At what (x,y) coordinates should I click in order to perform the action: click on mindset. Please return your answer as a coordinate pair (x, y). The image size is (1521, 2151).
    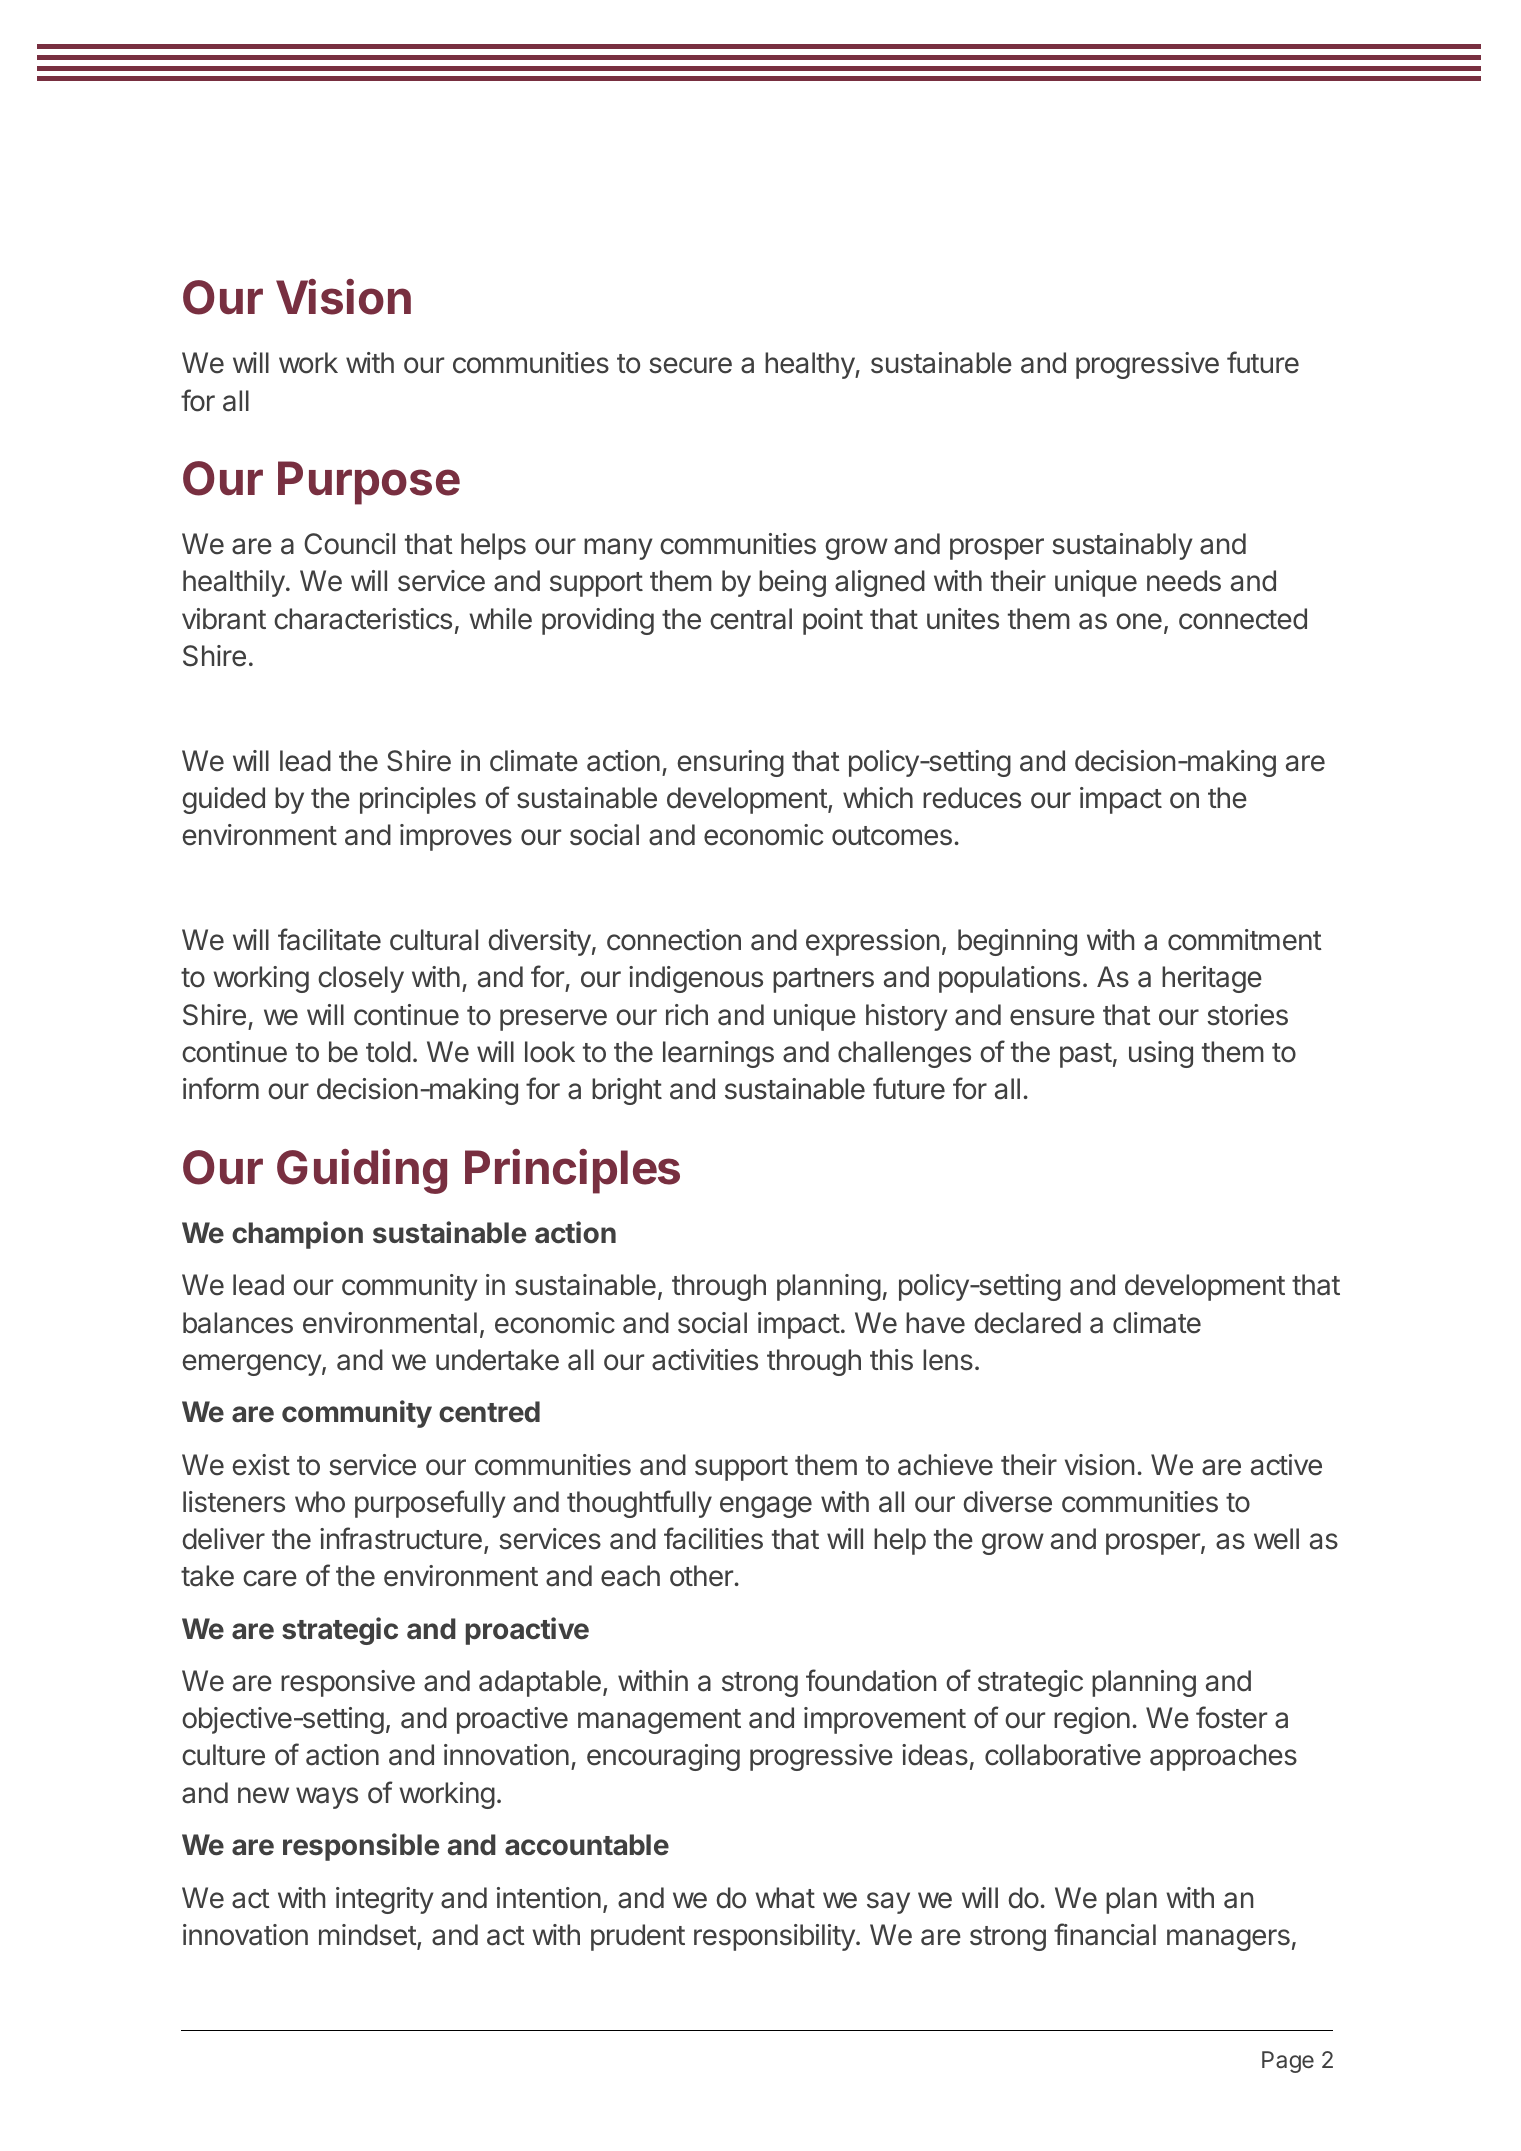
    Looking at the image, I should click on (368, 1936).
